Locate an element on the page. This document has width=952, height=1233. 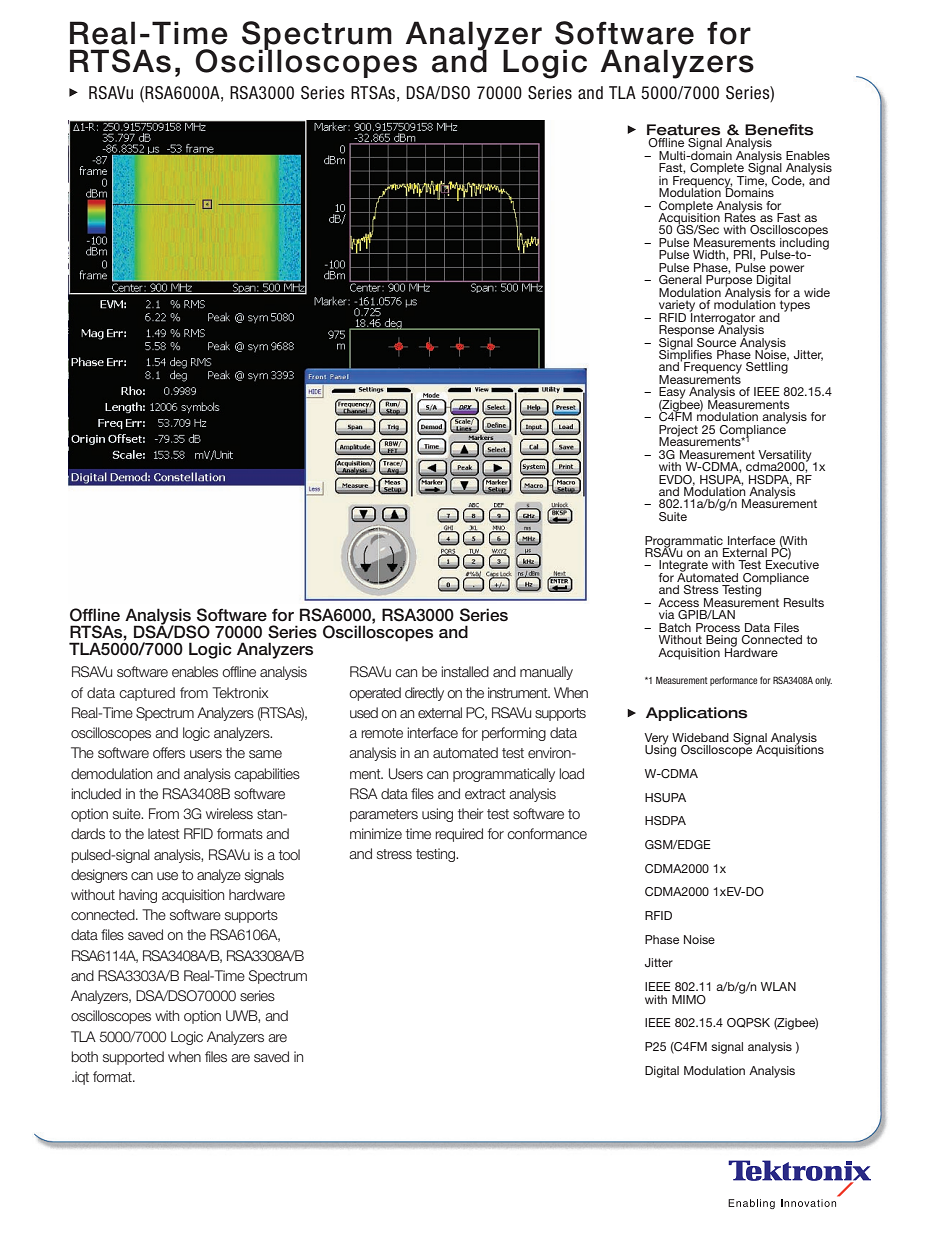
Settling is located at coordinates (767, 367).
